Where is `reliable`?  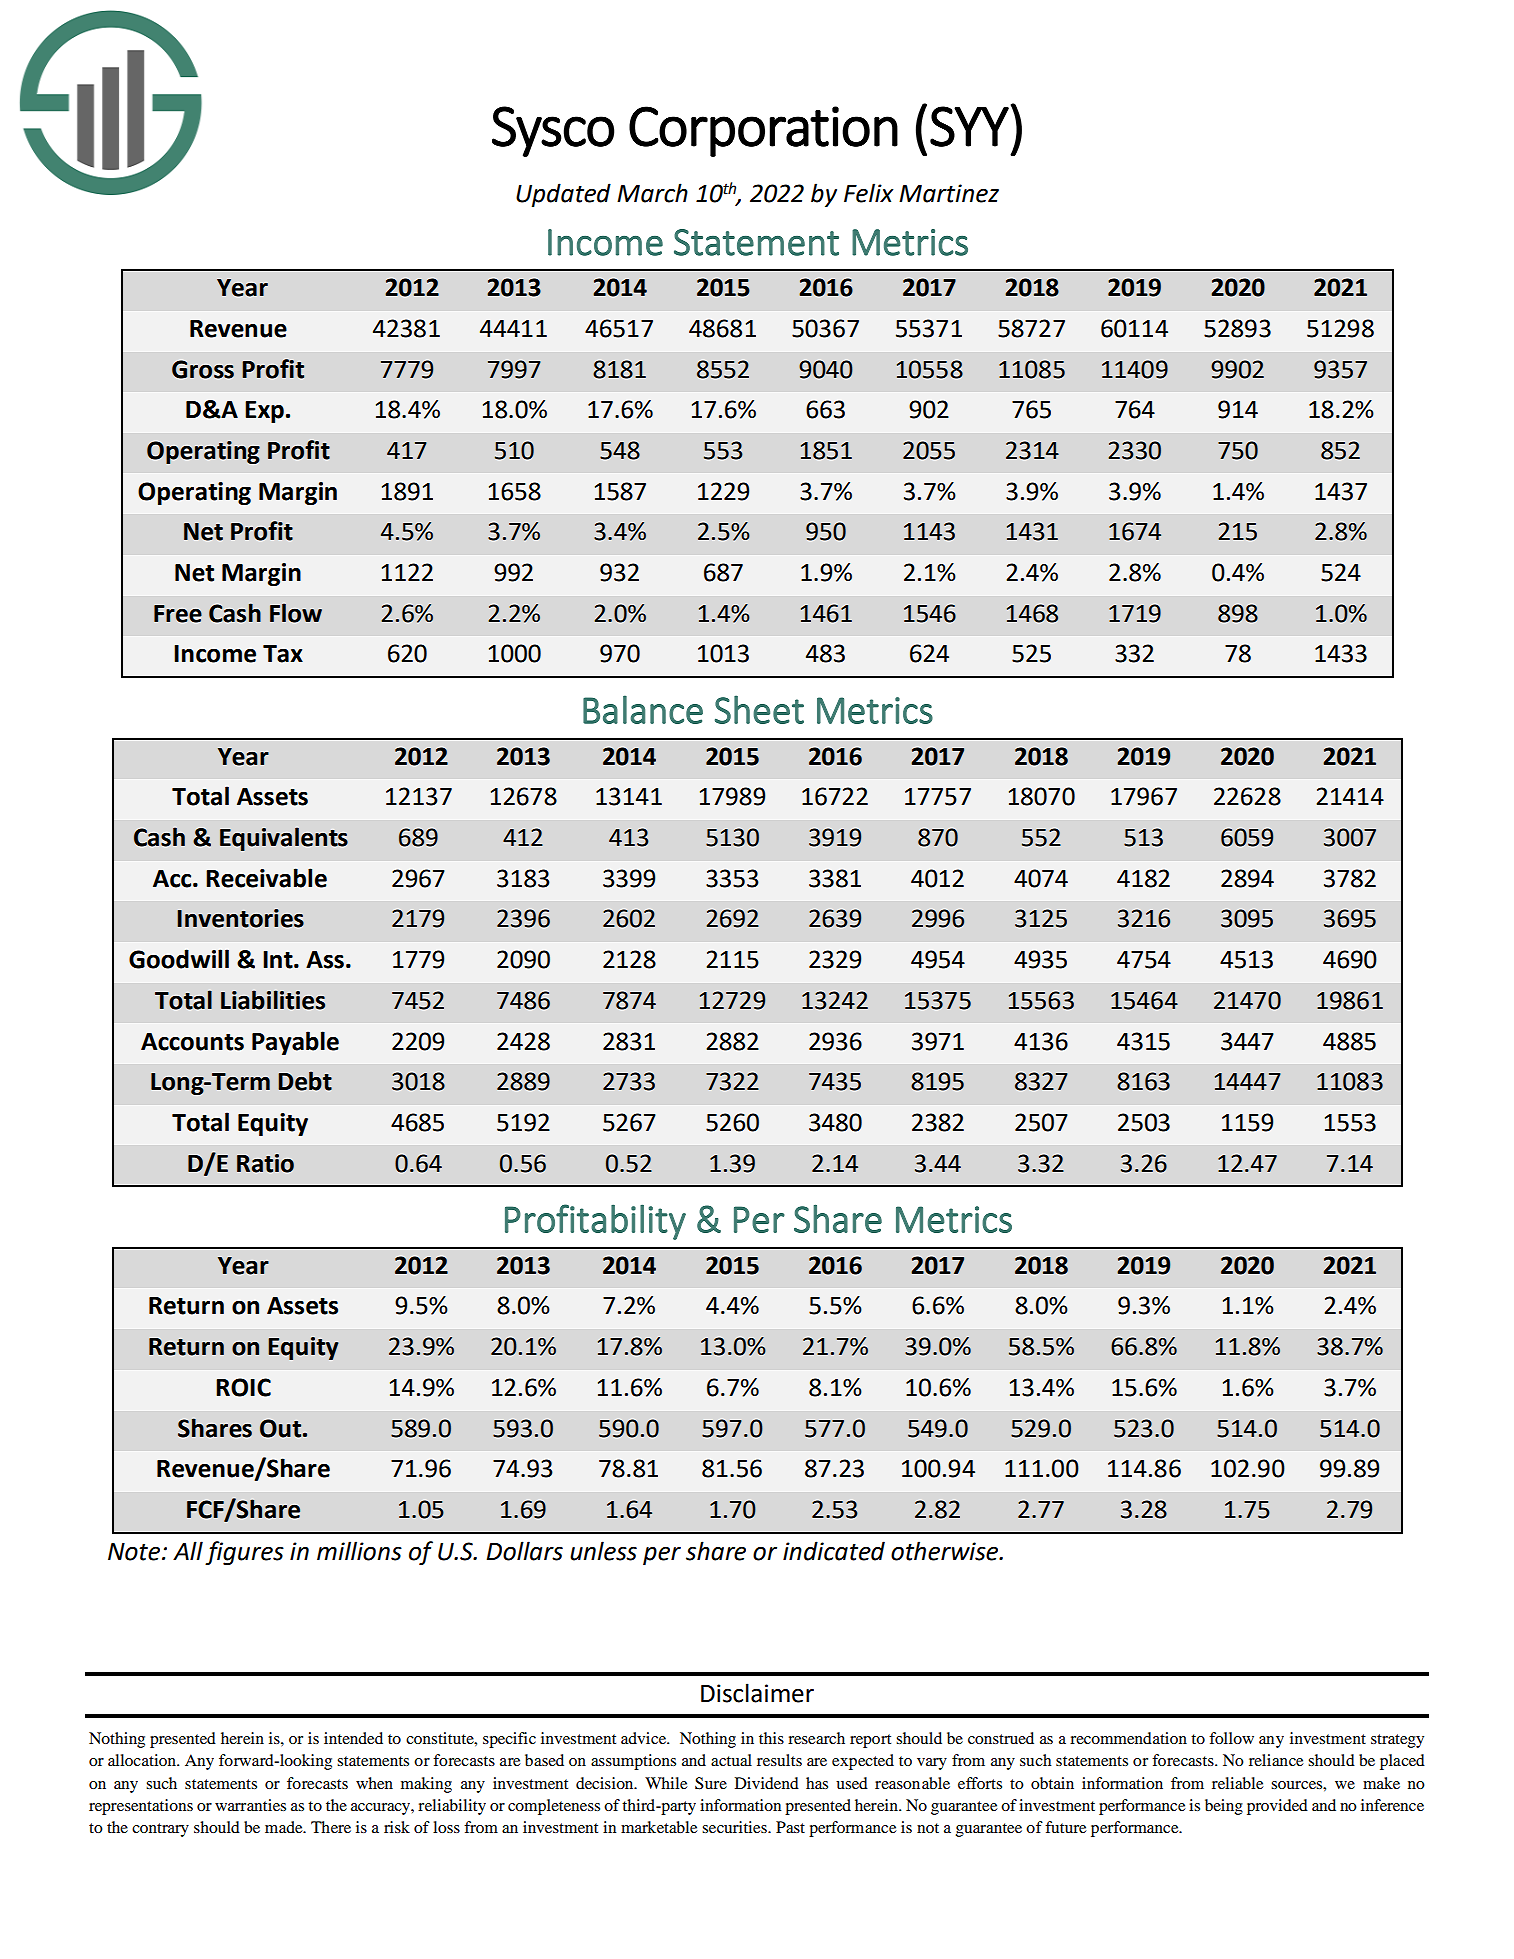
reliable is located at coordinates (1237, 1783).
